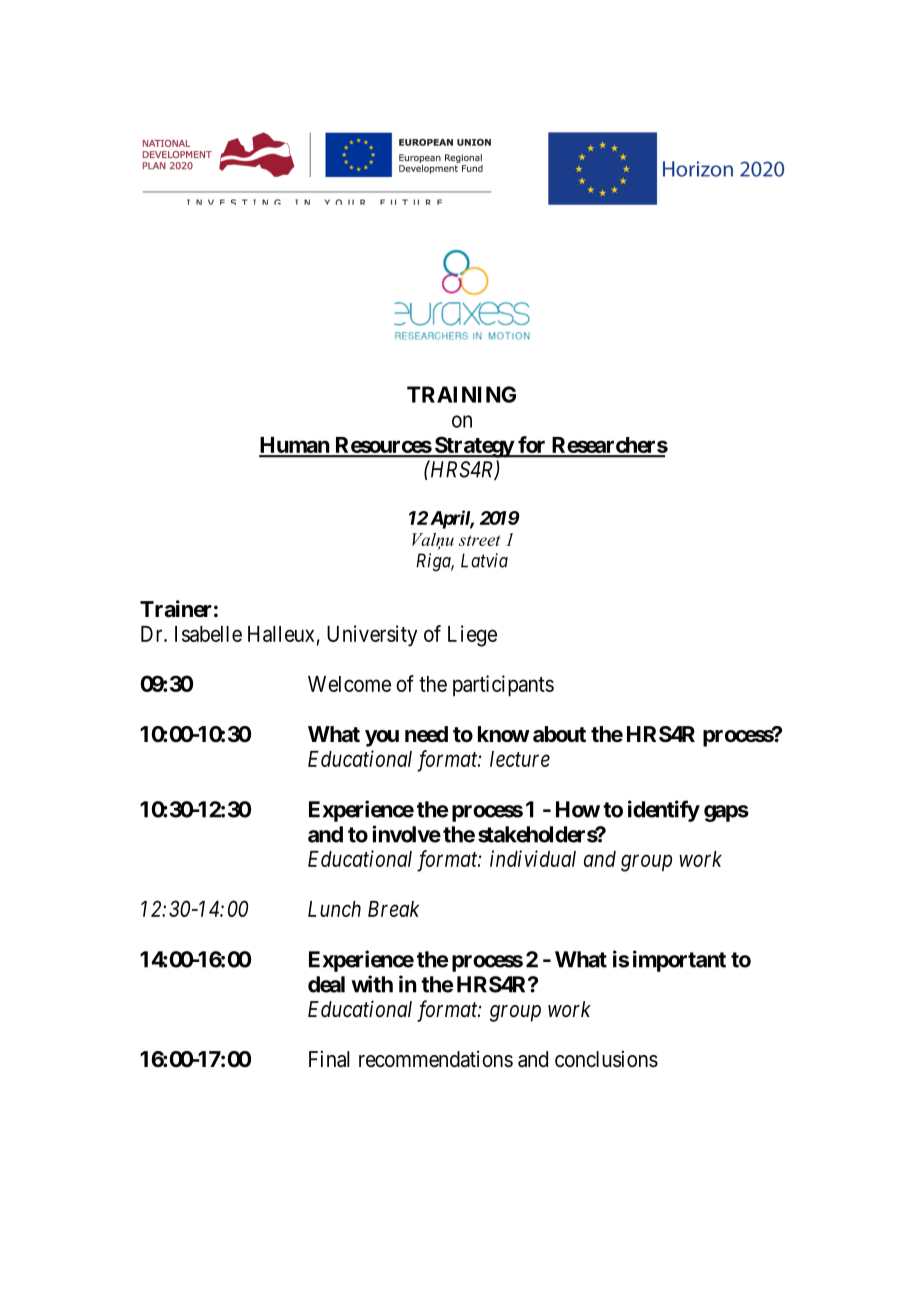 This screenshot has height=1308, width=924. What do you see at coordinates (329, 1059) in the screenshot?
I see `Final` at bounding box center [329, 1059].
